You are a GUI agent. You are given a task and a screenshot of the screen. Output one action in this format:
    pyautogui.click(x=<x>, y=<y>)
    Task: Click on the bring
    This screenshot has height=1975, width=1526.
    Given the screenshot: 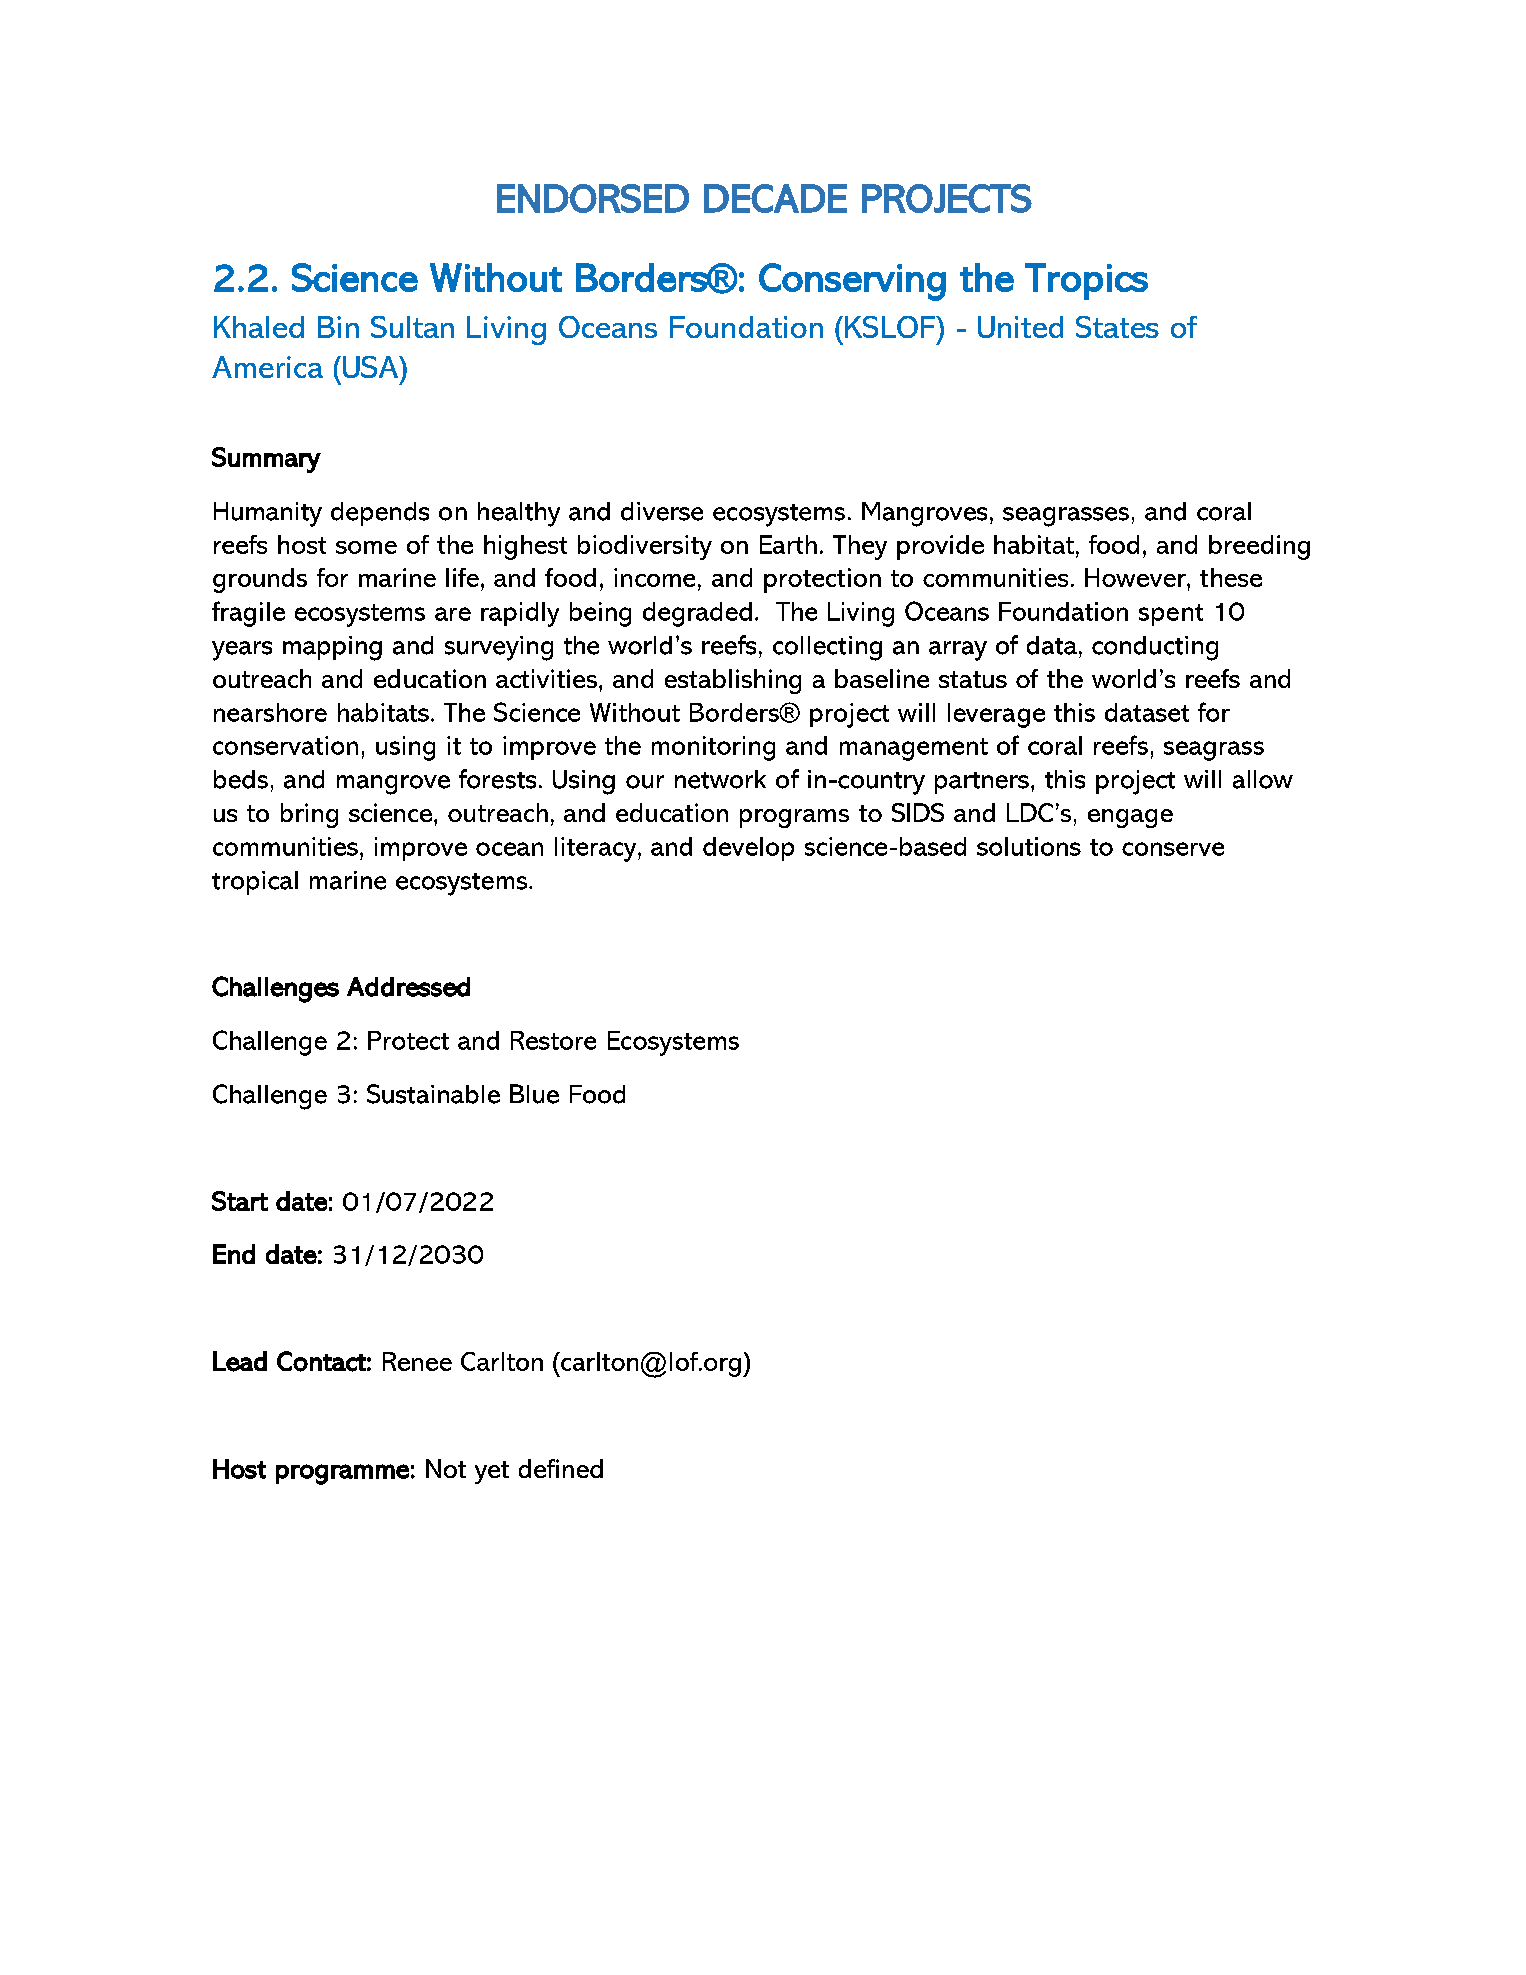 What is the action you would take?
    pyautogui.click(x=309, y=815)
